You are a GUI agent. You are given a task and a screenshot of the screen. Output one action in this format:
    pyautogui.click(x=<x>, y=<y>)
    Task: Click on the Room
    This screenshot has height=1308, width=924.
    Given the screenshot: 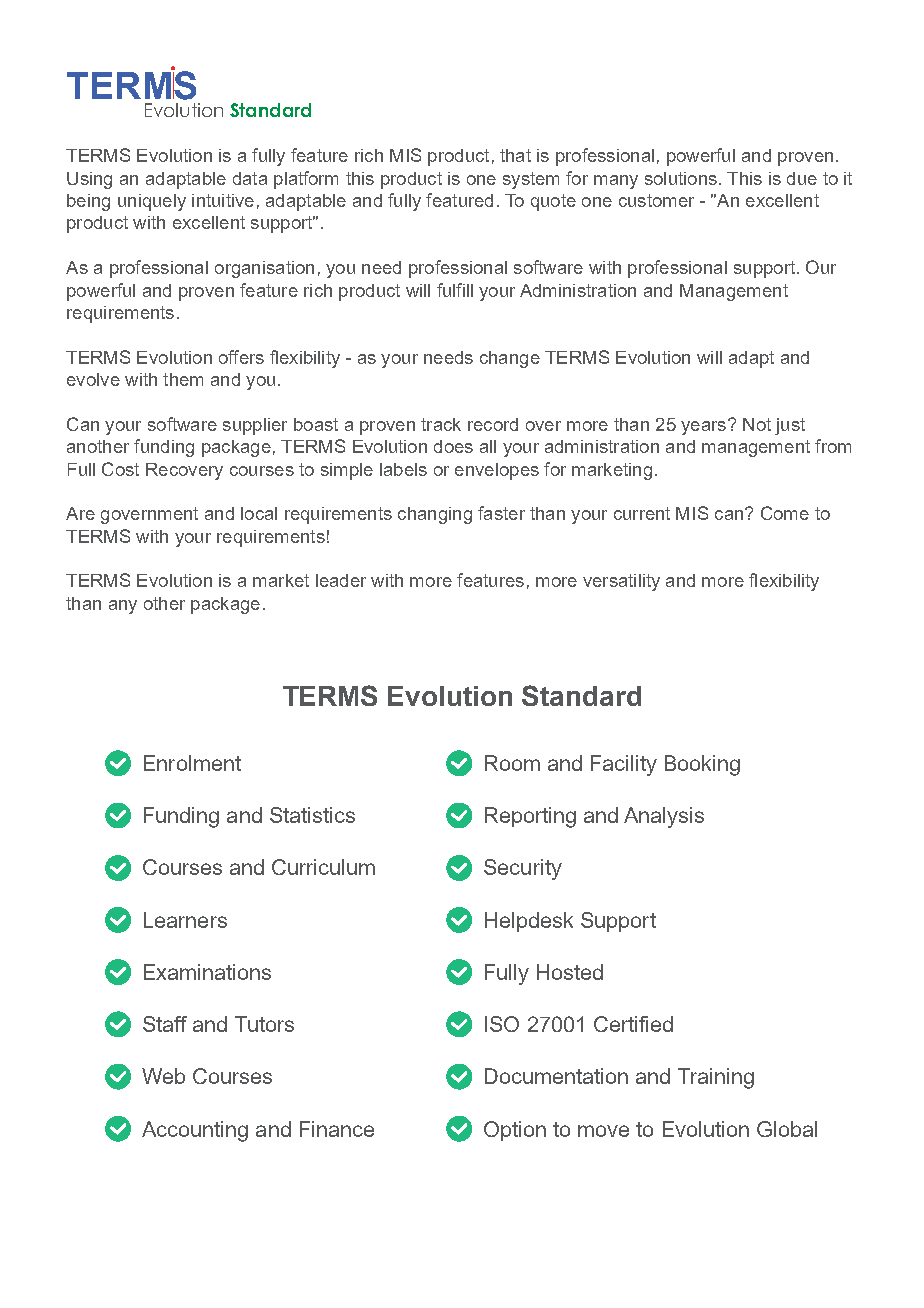 What is the action you would take?
    pyautogui.click(x=512, y=763)
